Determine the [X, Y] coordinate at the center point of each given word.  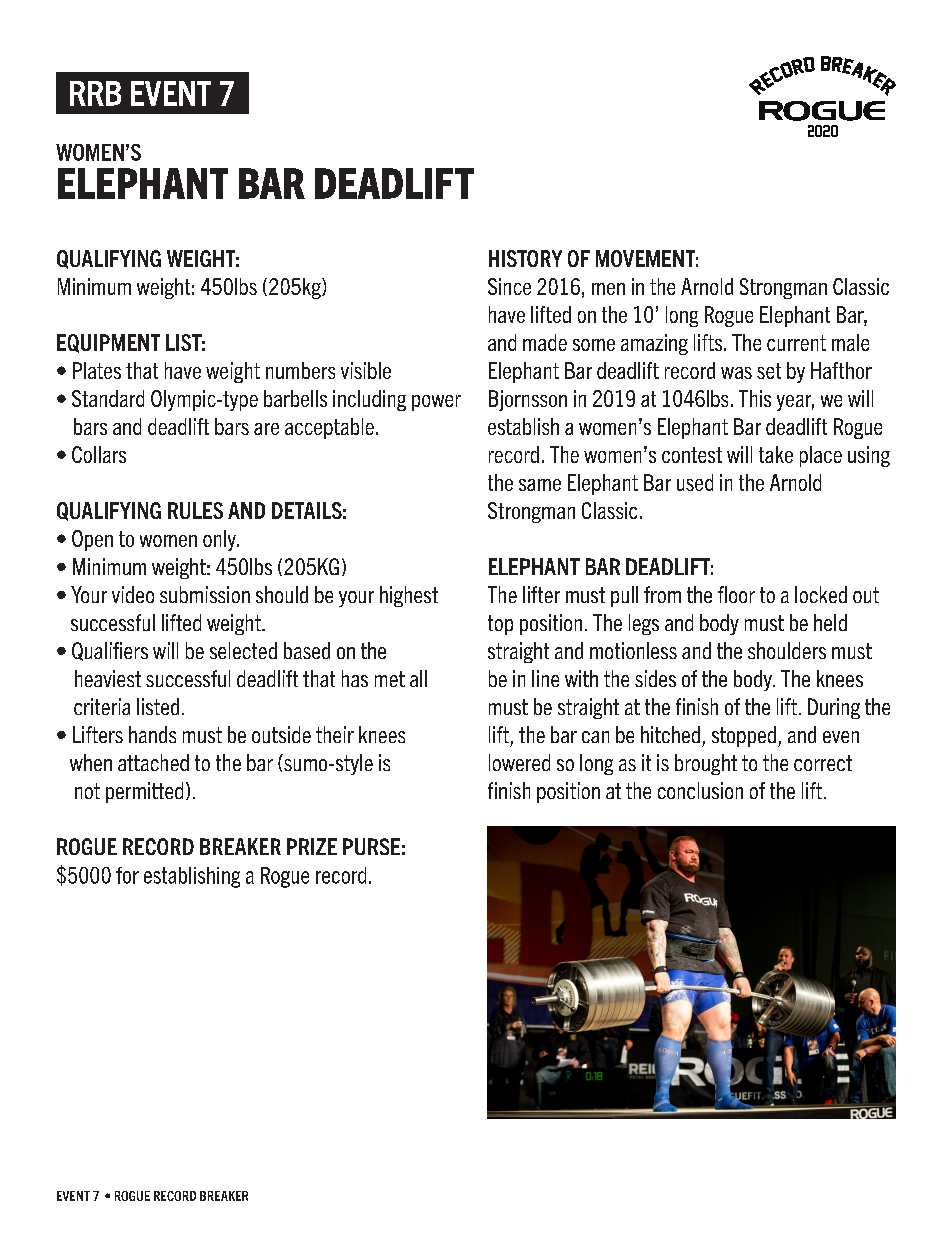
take [776, 454]
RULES [195, 510]
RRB [95, 93]
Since [509, 286]
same [540, 485]
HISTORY [525, 258]
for [127, 875]
